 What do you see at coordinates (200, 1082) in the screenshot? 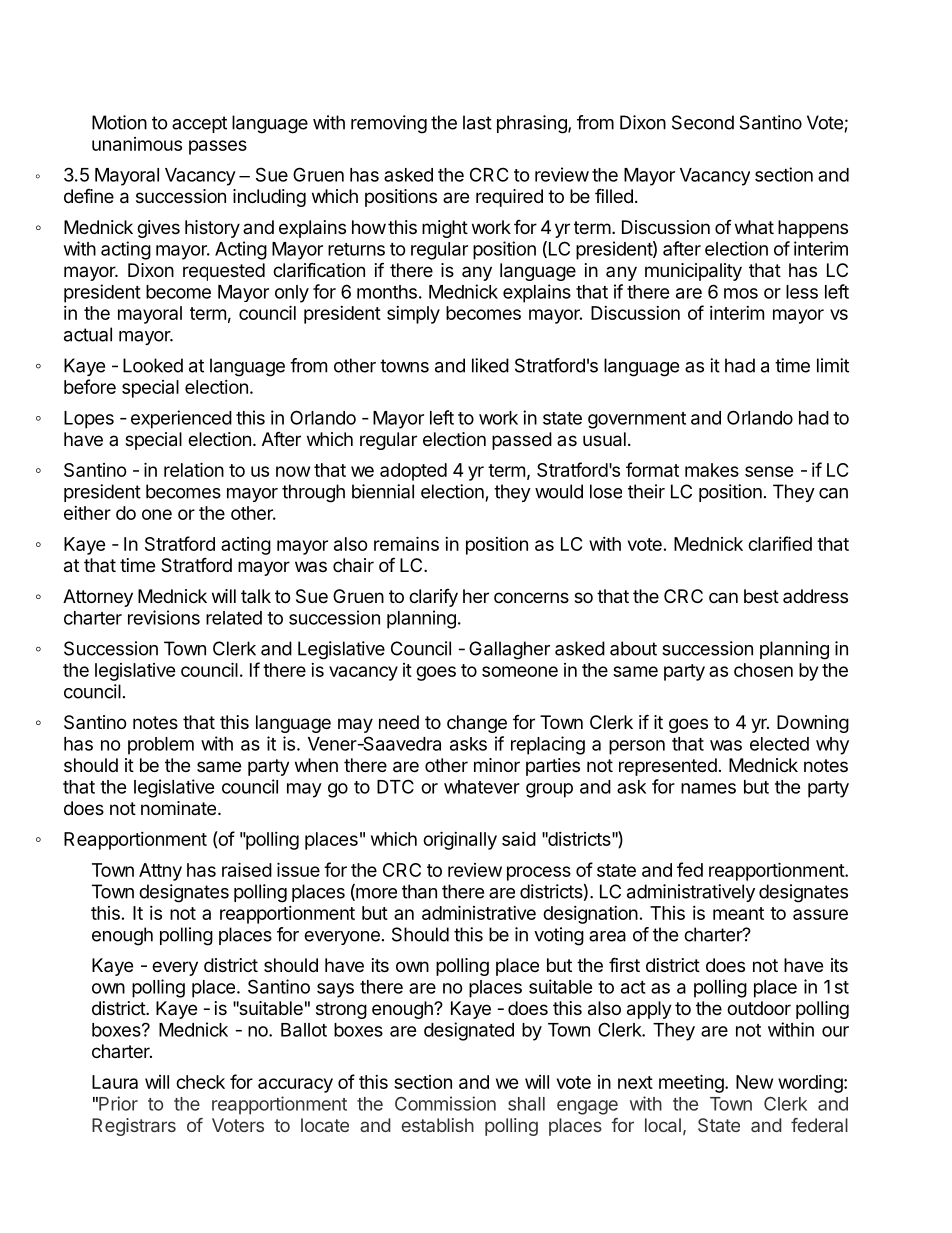
I see `check` at bounding box center [200, 1082].
